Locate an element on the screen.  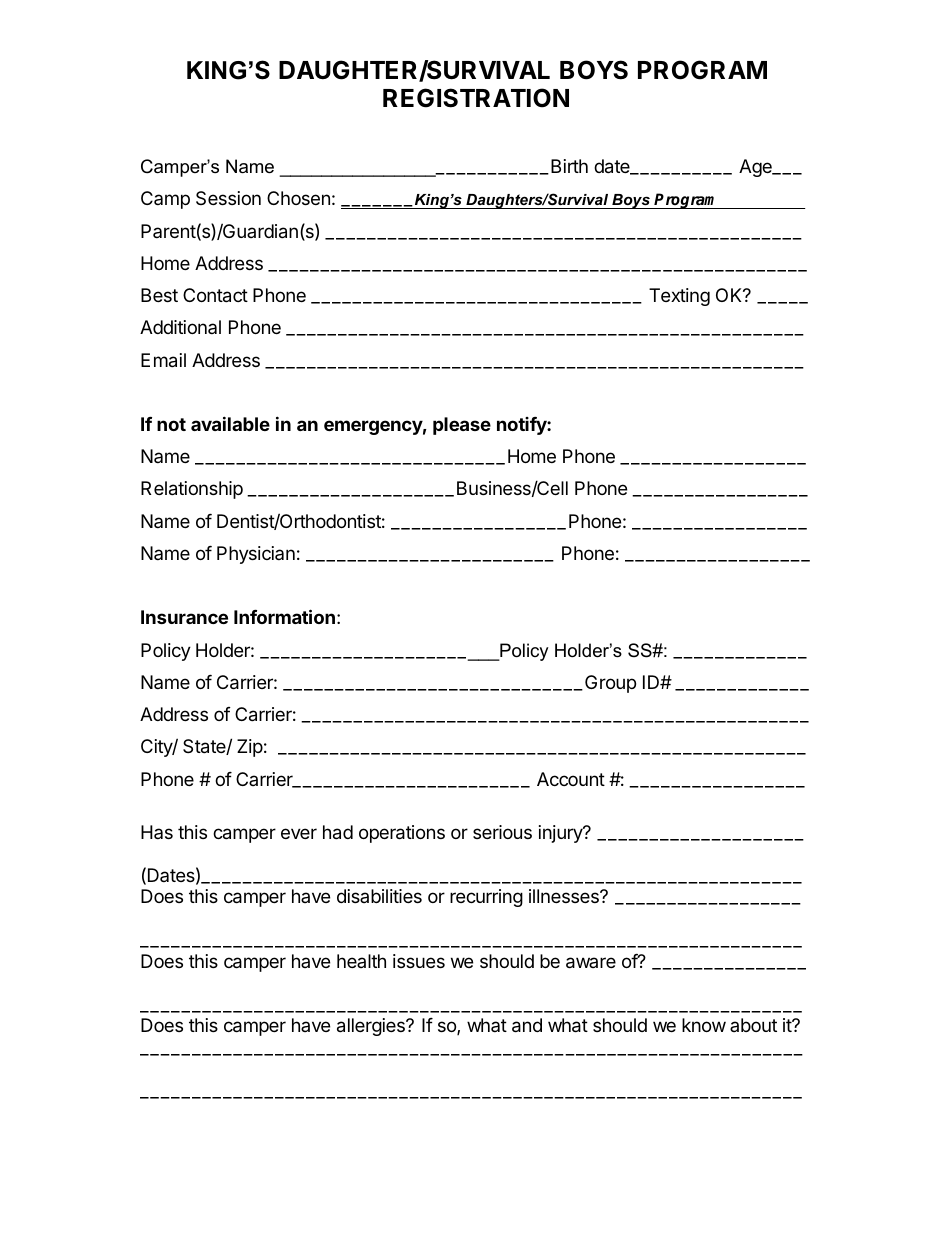
please is located at coordinates (462, 426).
